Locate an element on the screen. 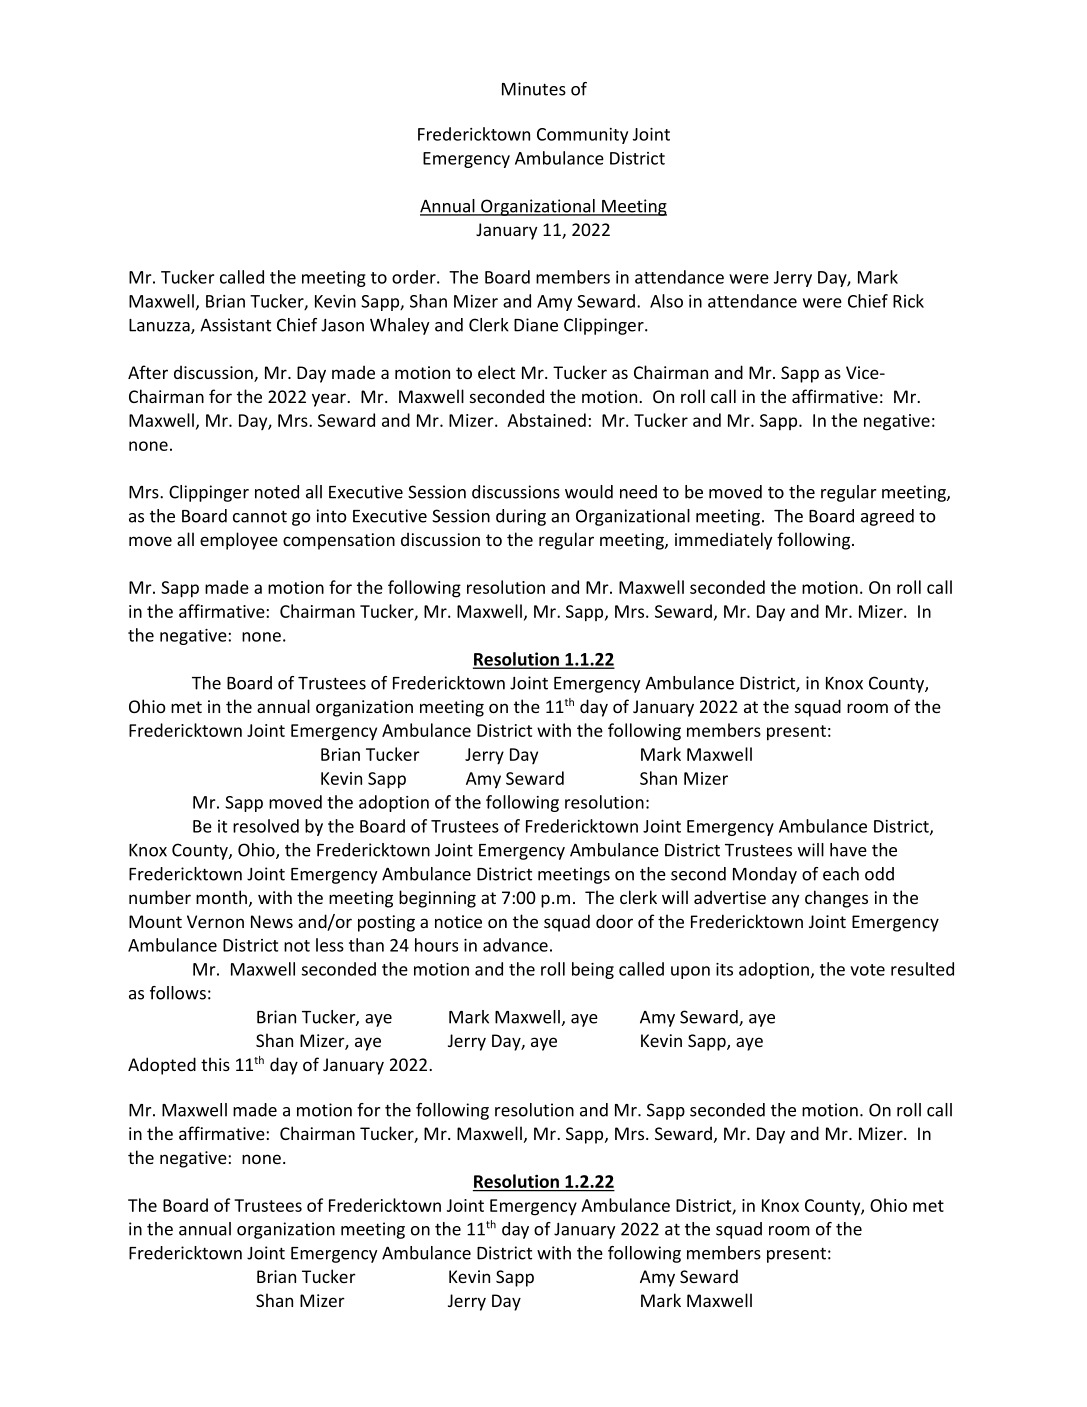 The height and width of the screenshot is (1407, 1087). Assistant is located at coordinates (235, 325).
